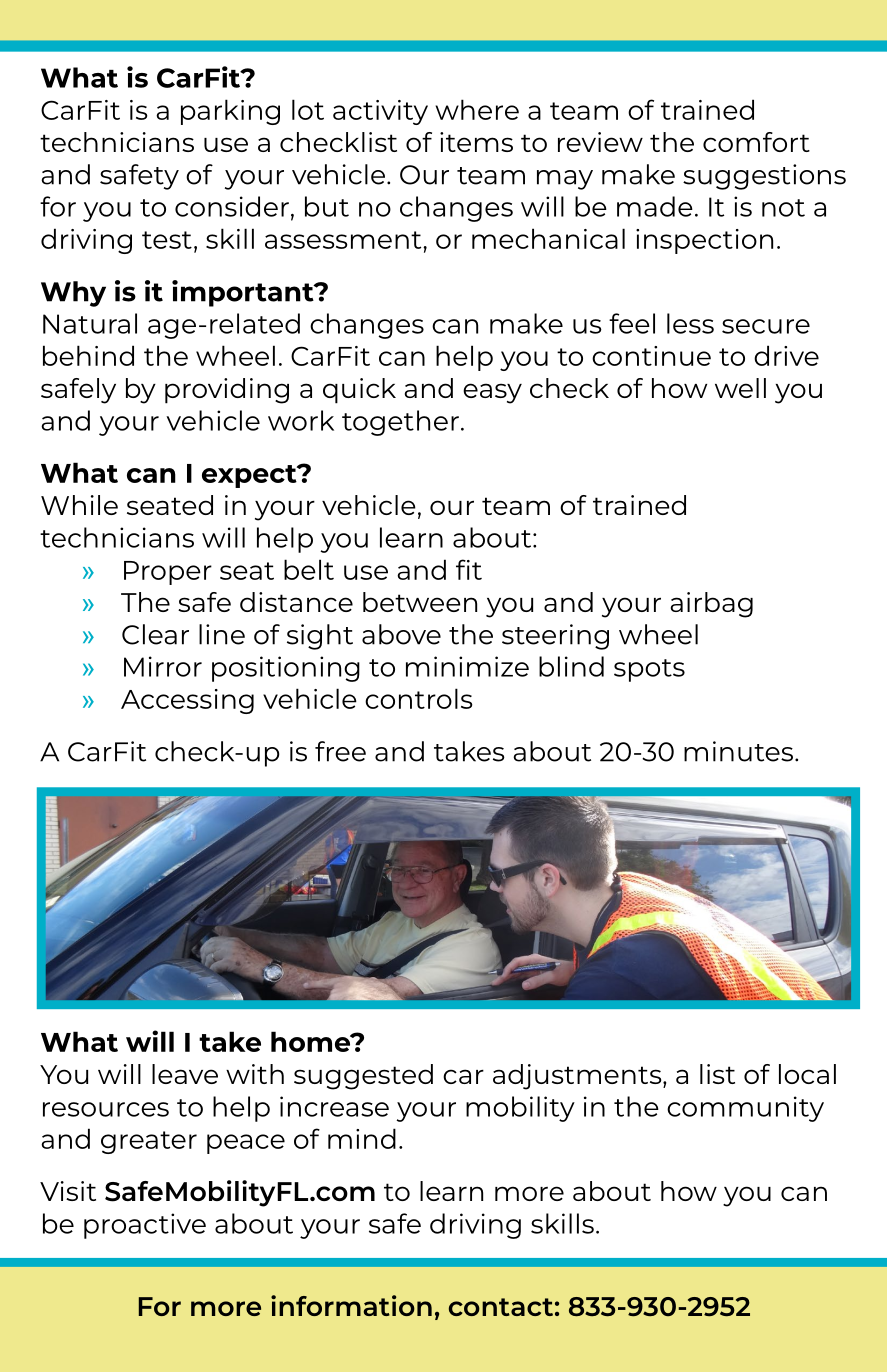 This document has width=887, height=1372. What do you see at coordinates (740, 751) in the document?
I see `minutes` at bounding box center [740, 751].
